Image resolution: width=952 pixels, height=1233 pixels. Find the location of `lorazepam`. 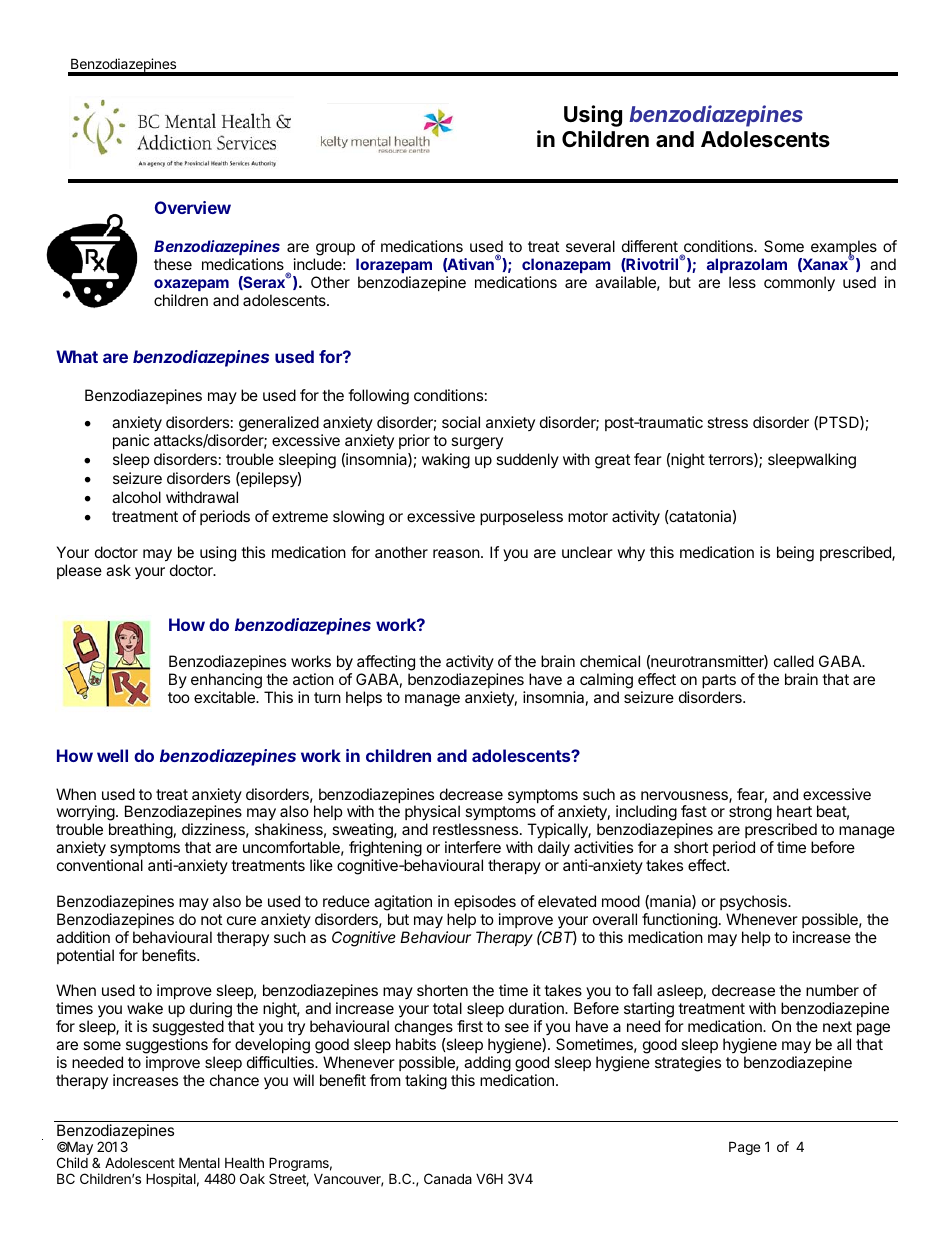

lorazepam is located at coordinates (394, 265).
